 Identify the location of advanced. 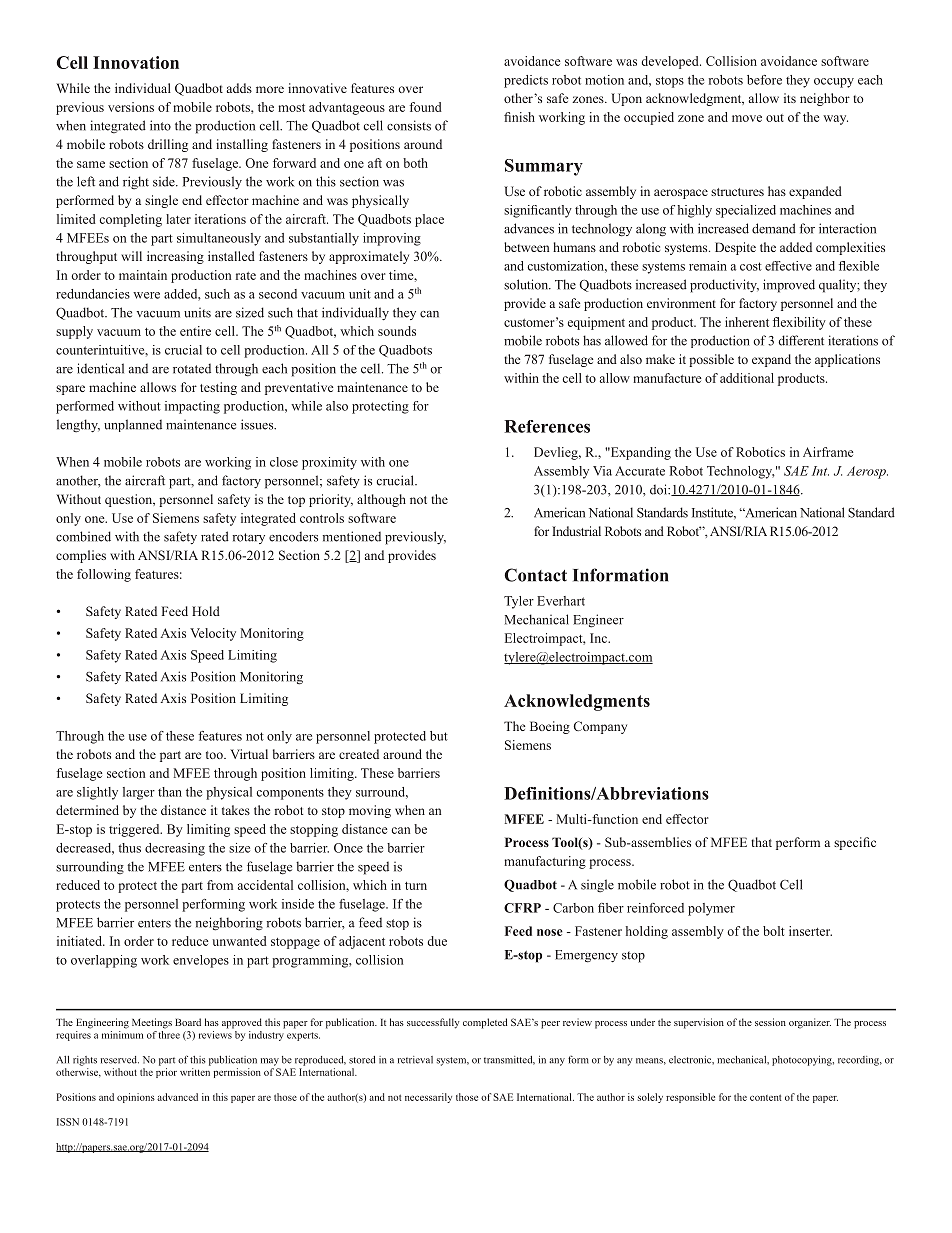
(177, 1097).
